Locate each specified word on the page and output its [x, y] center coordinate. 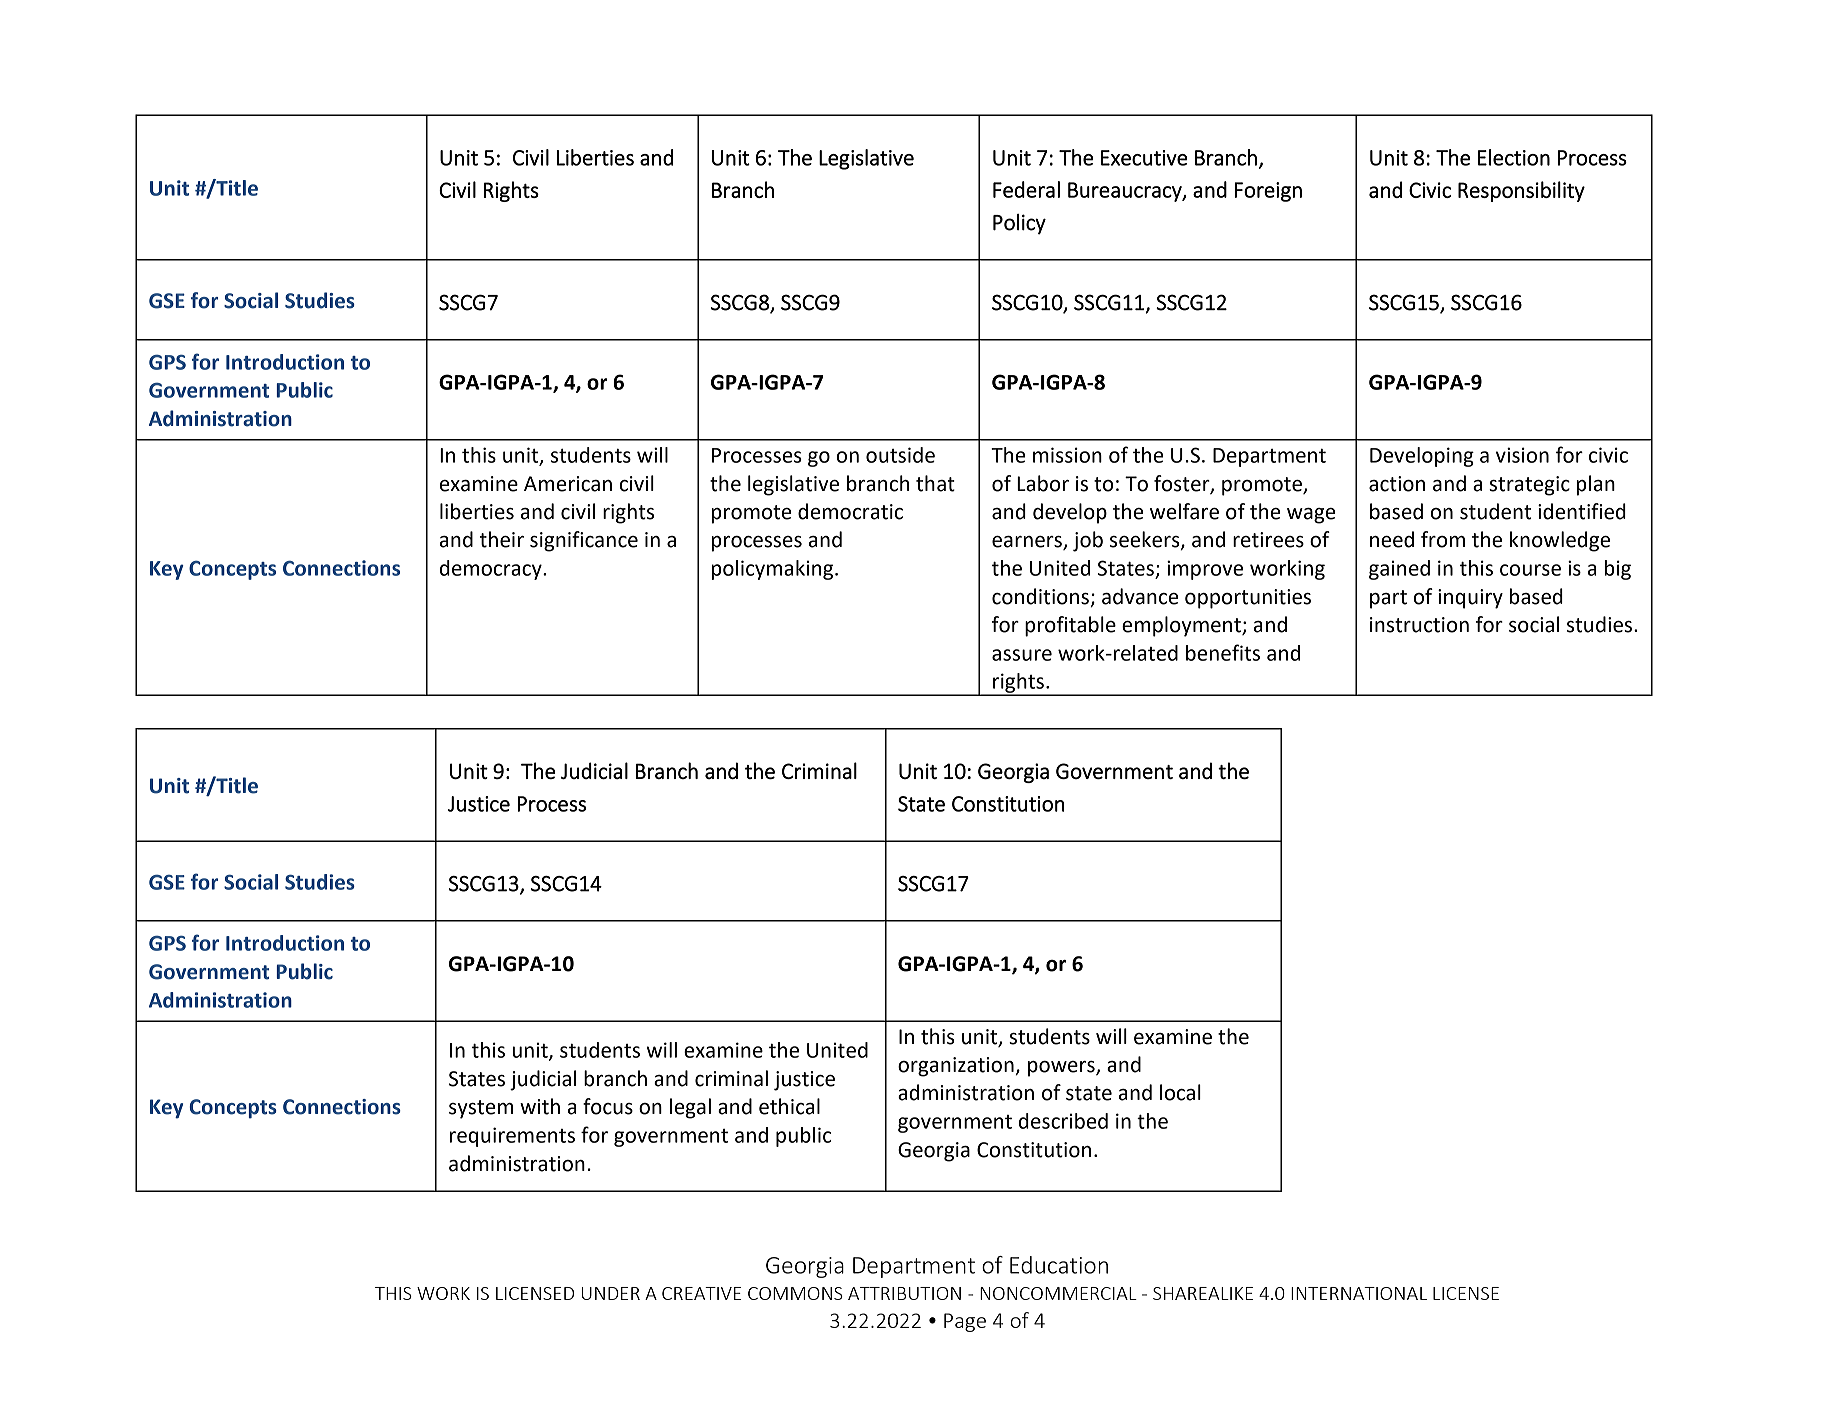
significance [584, 541]
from [1443, 539]
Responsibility [1521, 191]
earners [1028, 543]
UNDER [611, 1293]
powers [1062, 1069]
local [1180, 1092]
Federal [1026, 189]
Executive [1144, 158]
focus [608, 1106]
